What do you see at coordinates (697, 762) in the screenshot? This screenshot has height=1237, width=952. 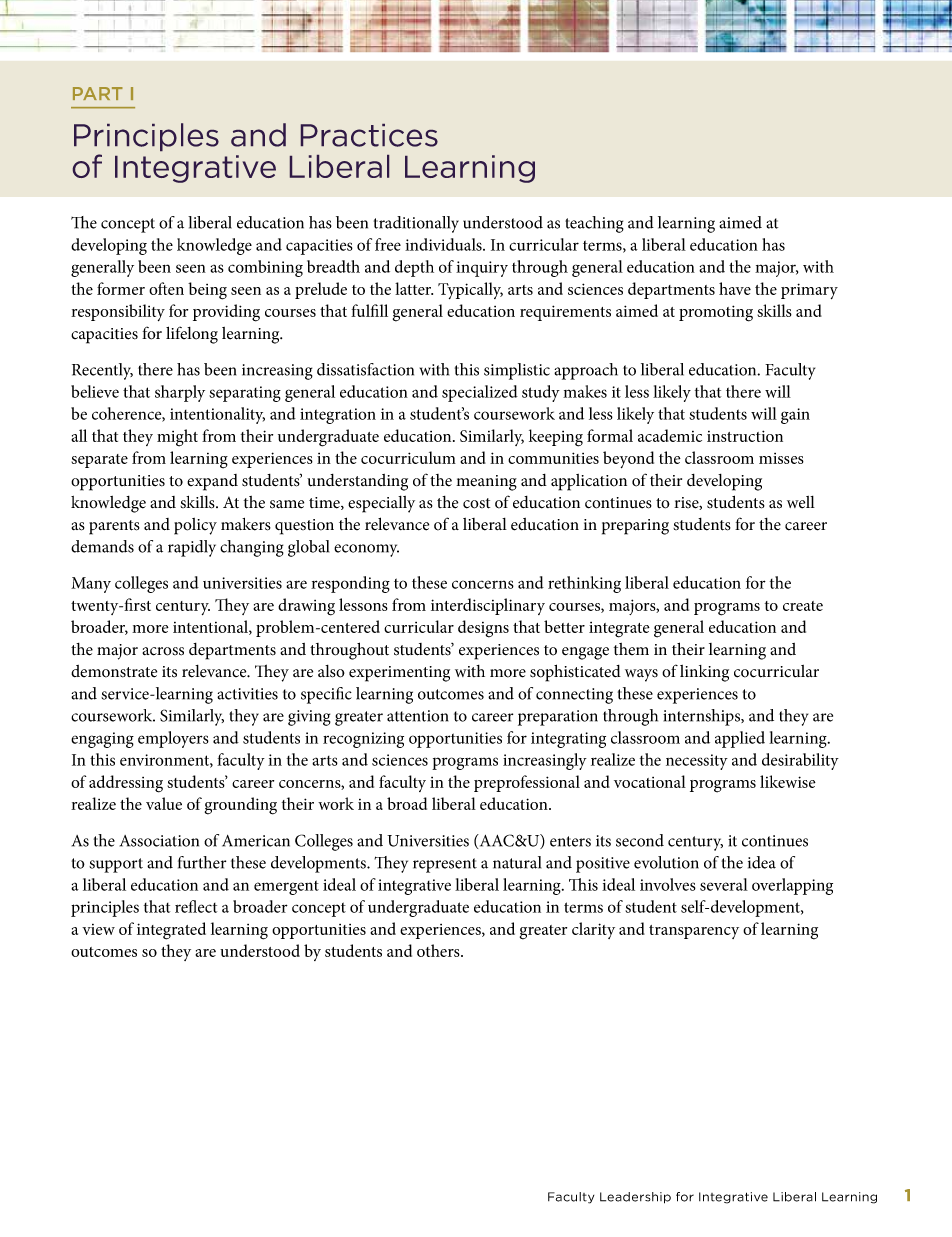 I see `necessity` at bounding box center [697, 762].
